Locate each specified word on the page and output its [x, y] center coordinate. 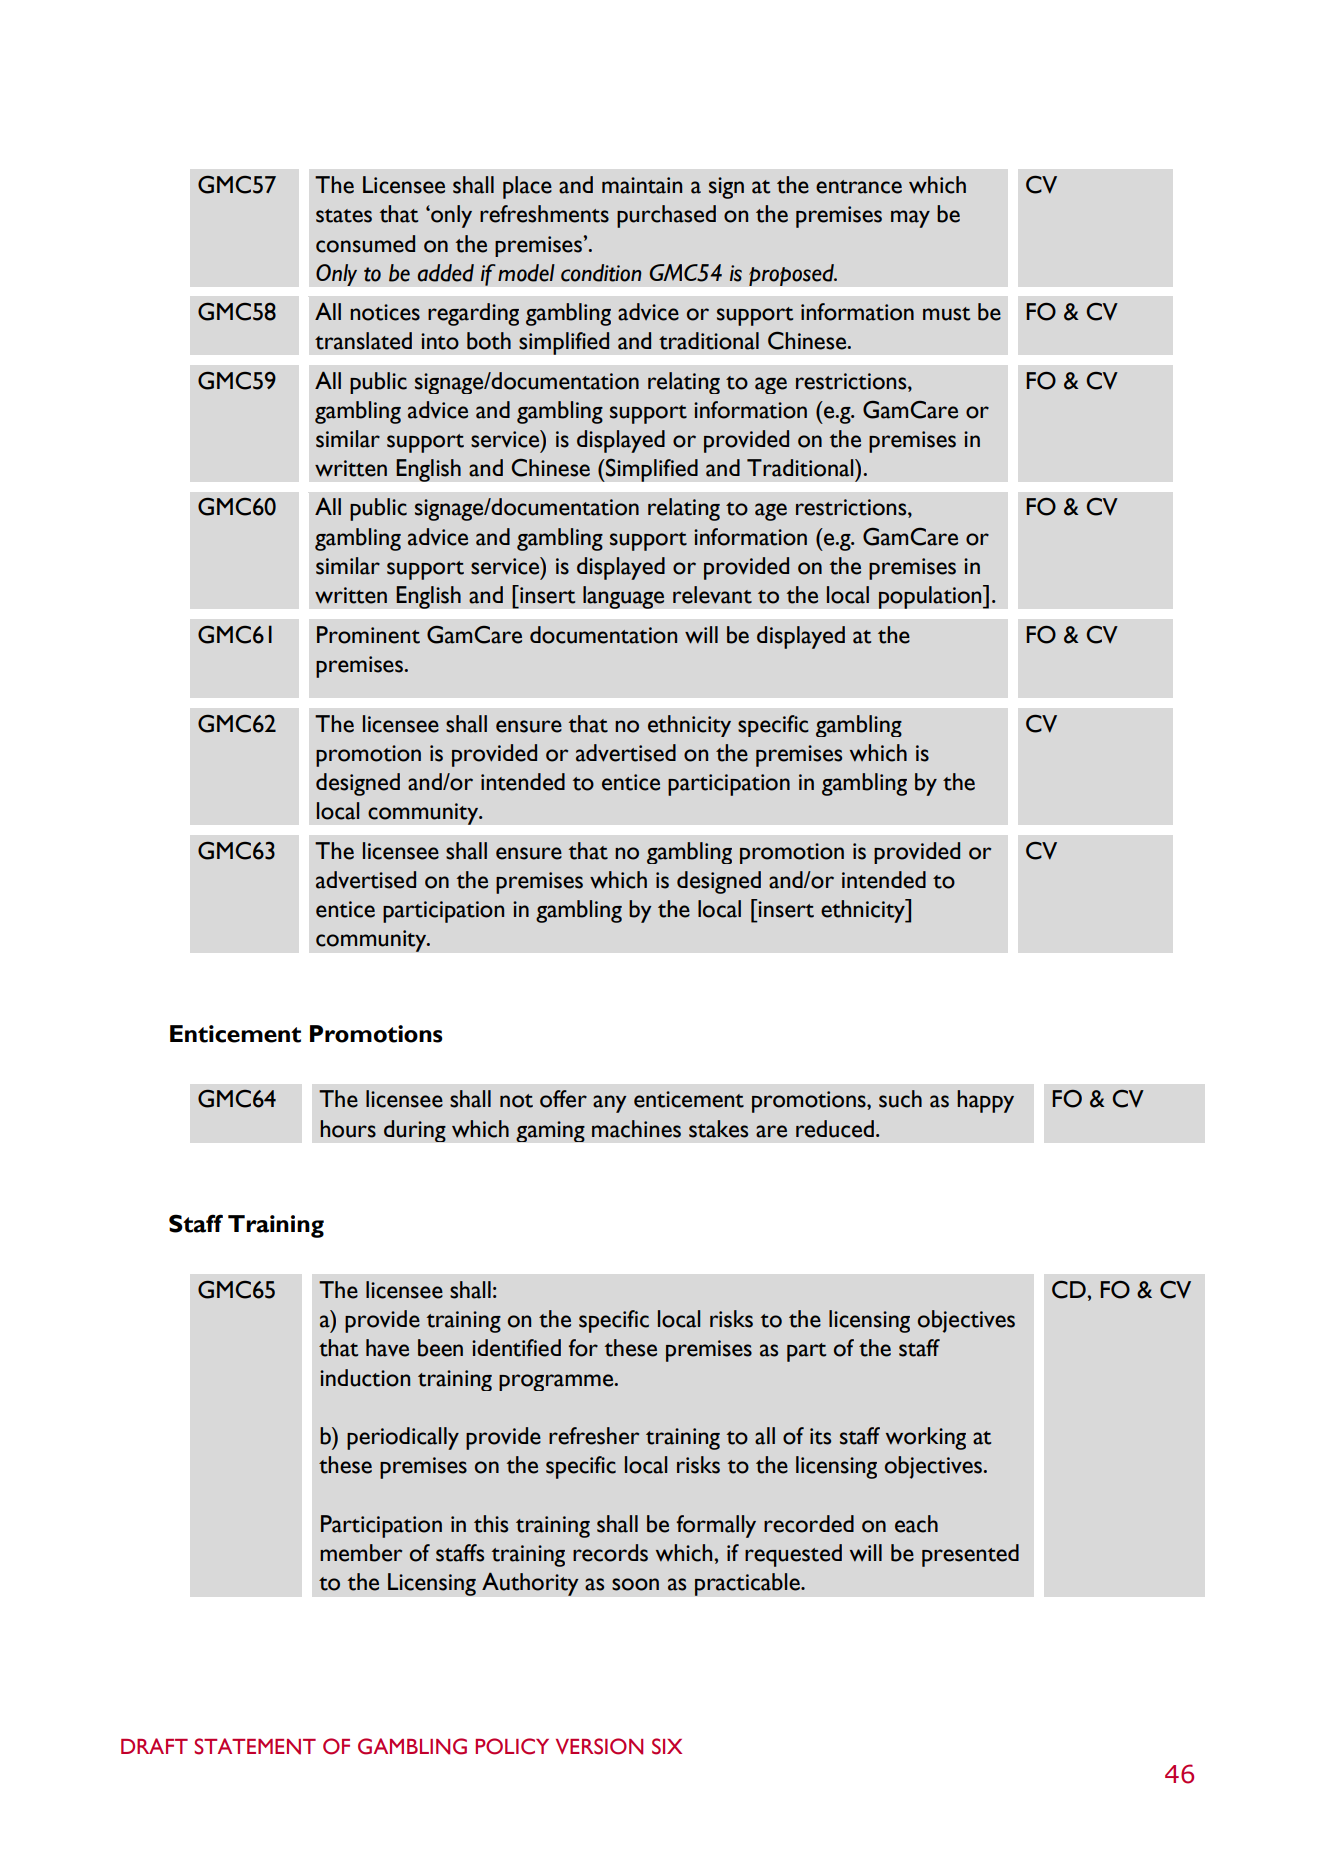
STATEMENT [255, 1746]
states [344, 216]
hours [348, 1129]
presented [970, 1555]
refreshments [544, 214]
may [910, 219]
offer [563, 1099]
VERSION [599, 1746]
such [900, 1099]
